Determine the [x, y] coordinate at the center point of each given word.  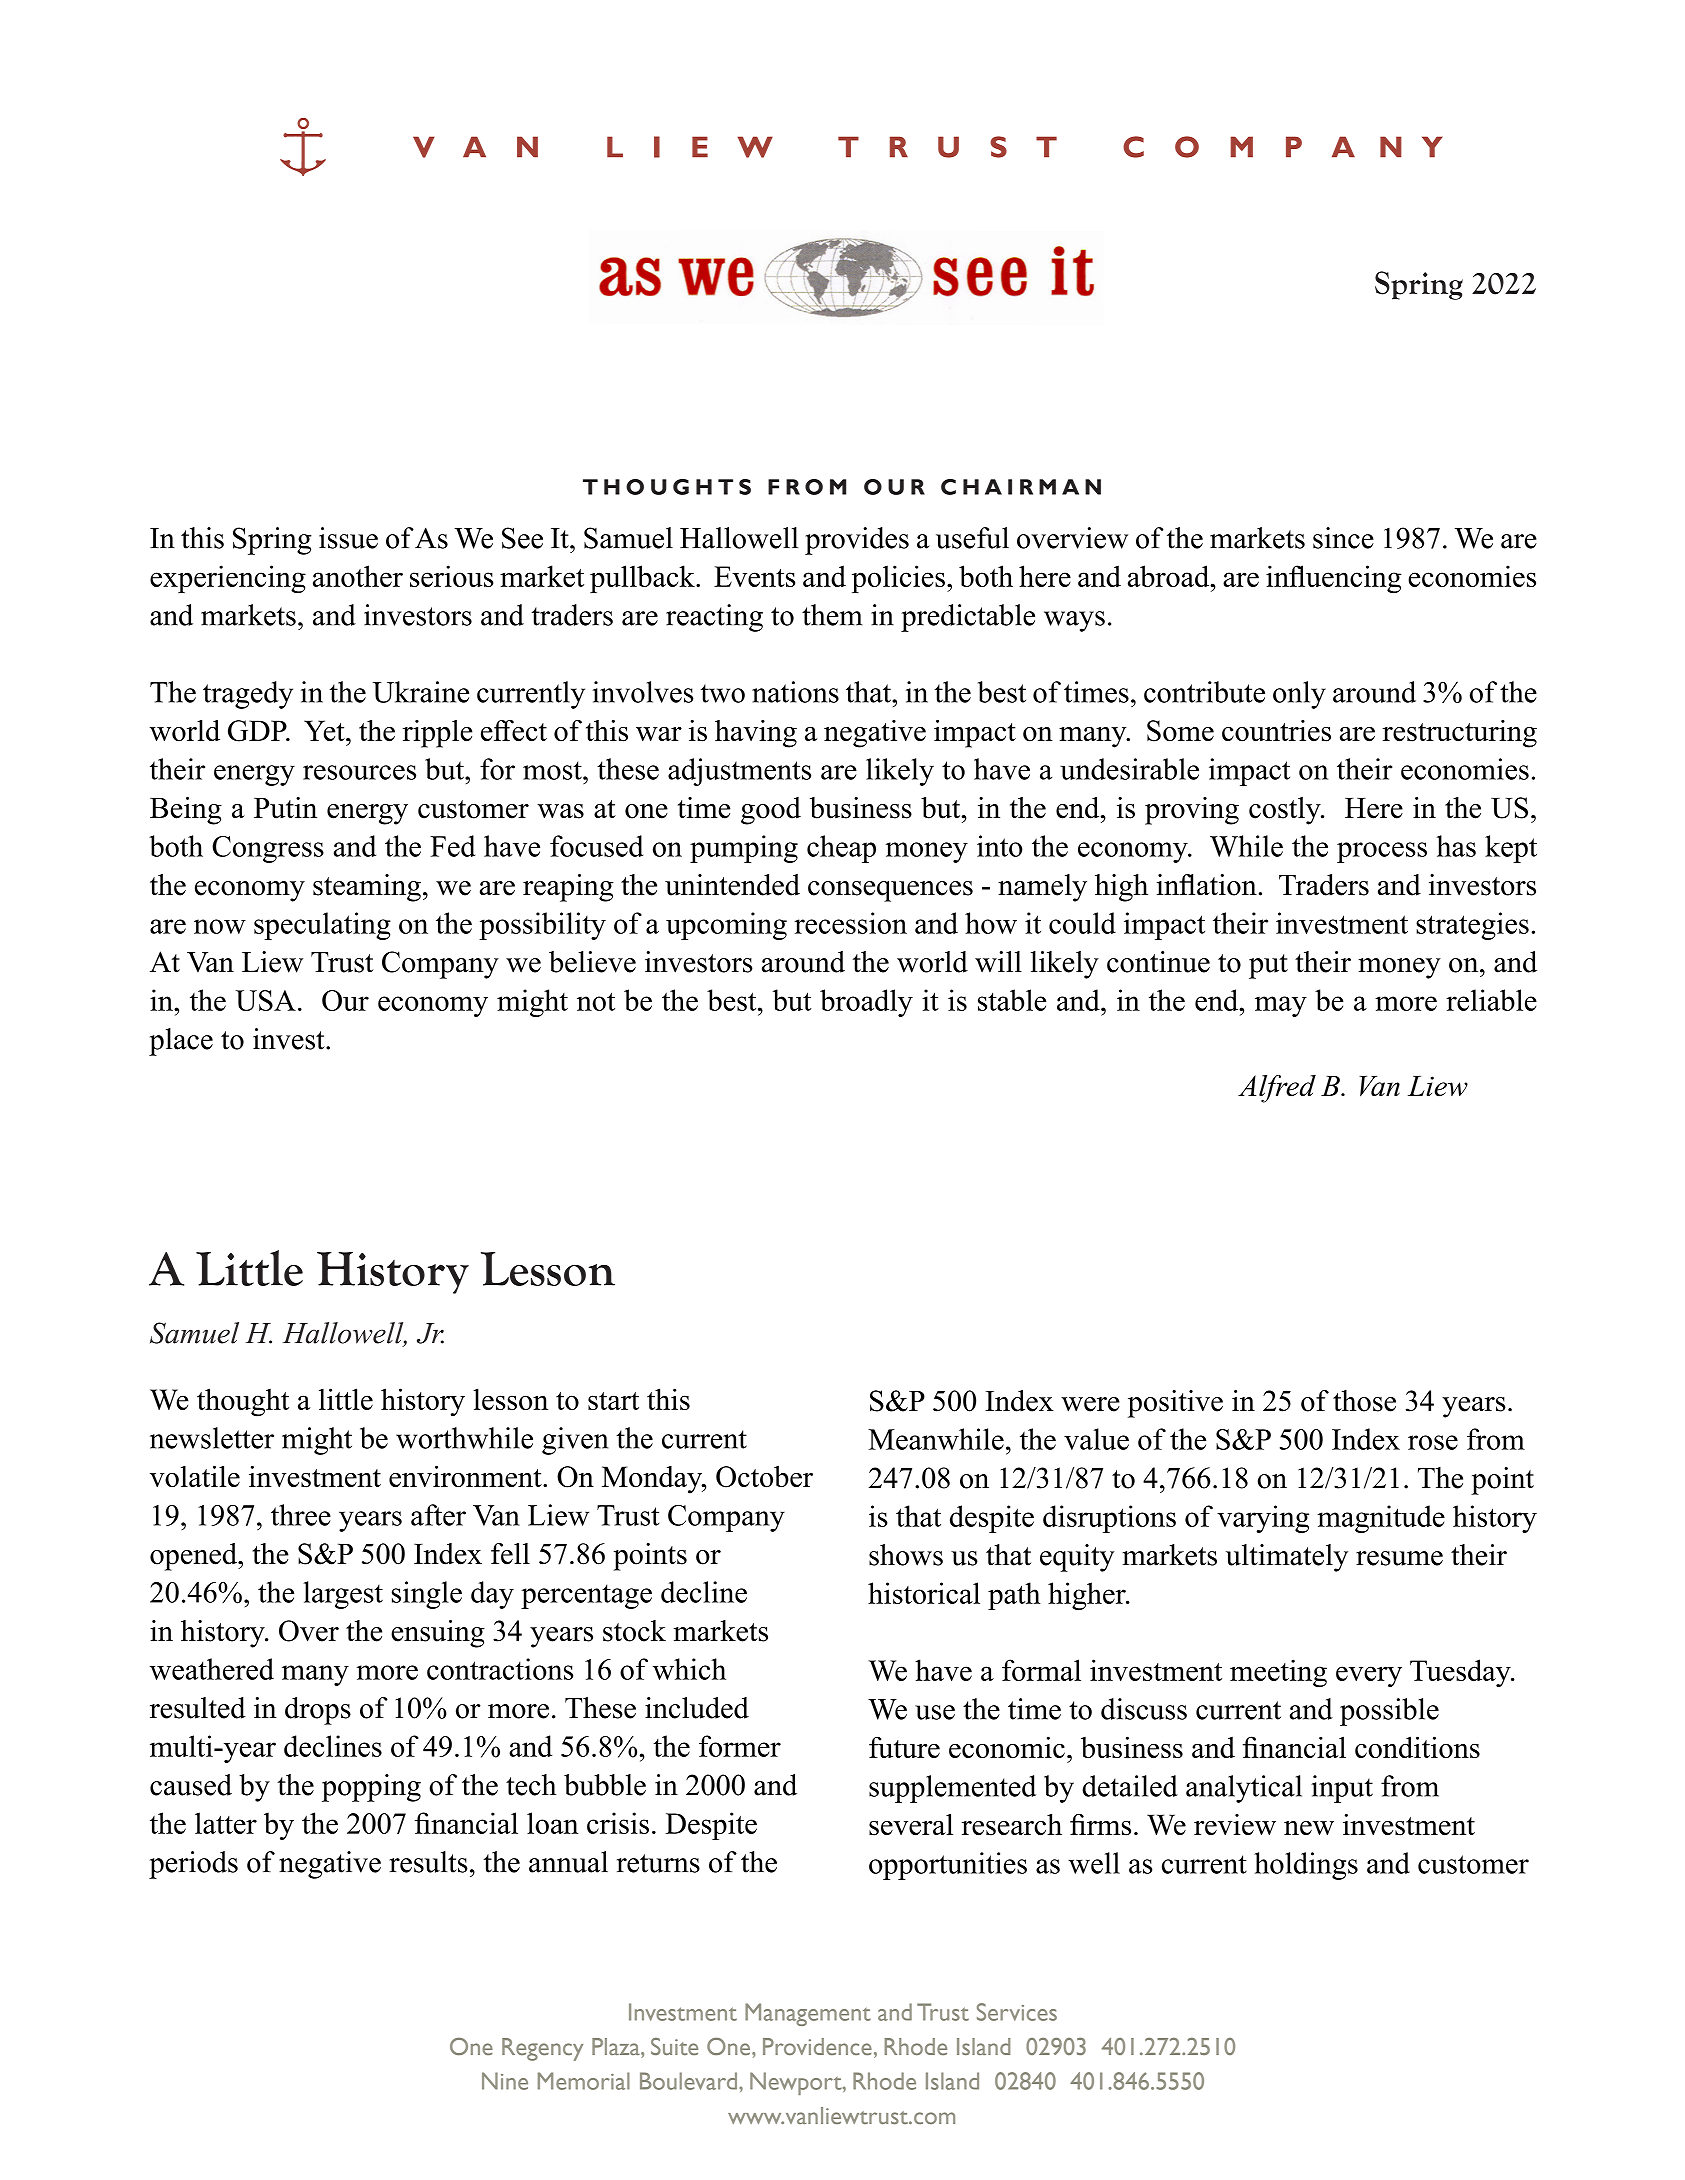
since [1343, 538]
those [1364, 1401]
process [1382, 852]
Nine [505, 2081]
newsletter [212, 1438]
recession [850, 923]
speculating [322, 926]
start [613, 1401]
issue [348, 538]
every [1369, 1676]
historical [924, 1593]
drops [318, 1711]
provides [857, 541]
